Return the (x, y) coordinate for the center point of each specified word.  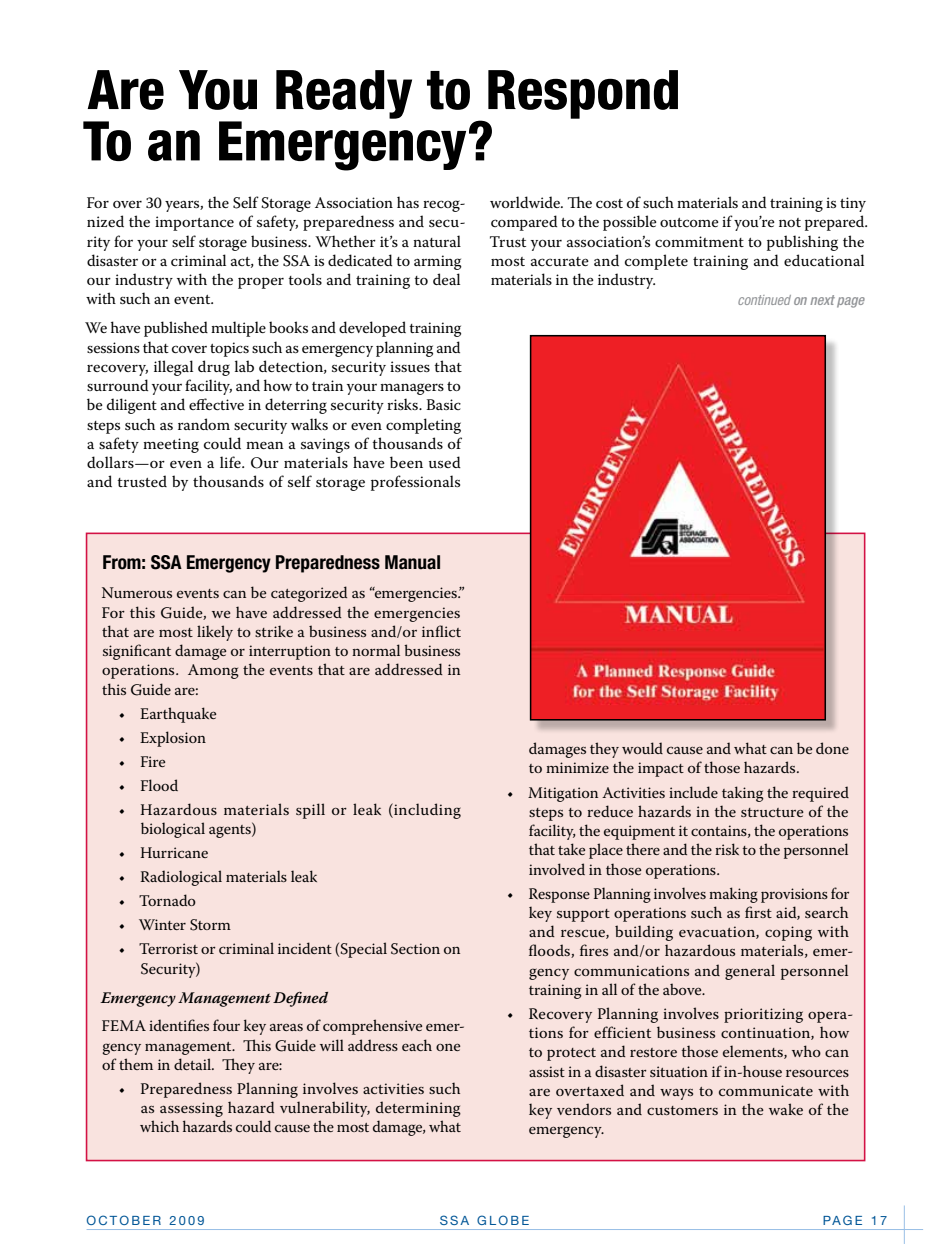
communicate (766, 1090)
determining (418, 1109)
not (790, 222)
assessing (191, 1109)
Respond (583, 94)
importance (194, 223)
